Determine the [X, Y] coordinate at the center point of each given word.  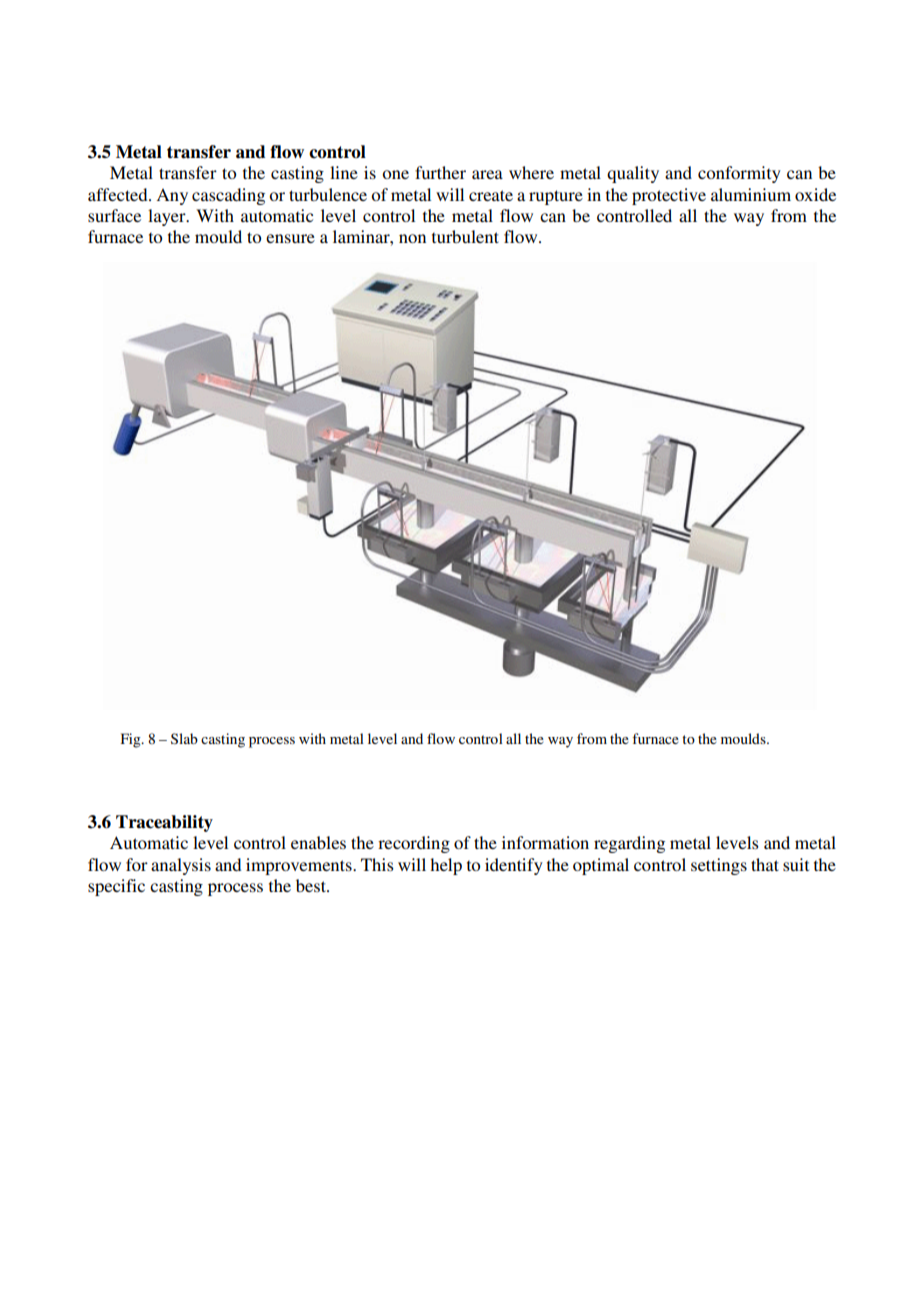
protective [669, 196]
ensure [290, 238]
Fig [132, 740]
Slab [184, 738]
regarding [629, 844]
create [491, 195]
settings [719, 866]
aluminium [751, 194]
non [412, 238]
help [446, 866]
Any [172, 196]
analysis [181, 866]
